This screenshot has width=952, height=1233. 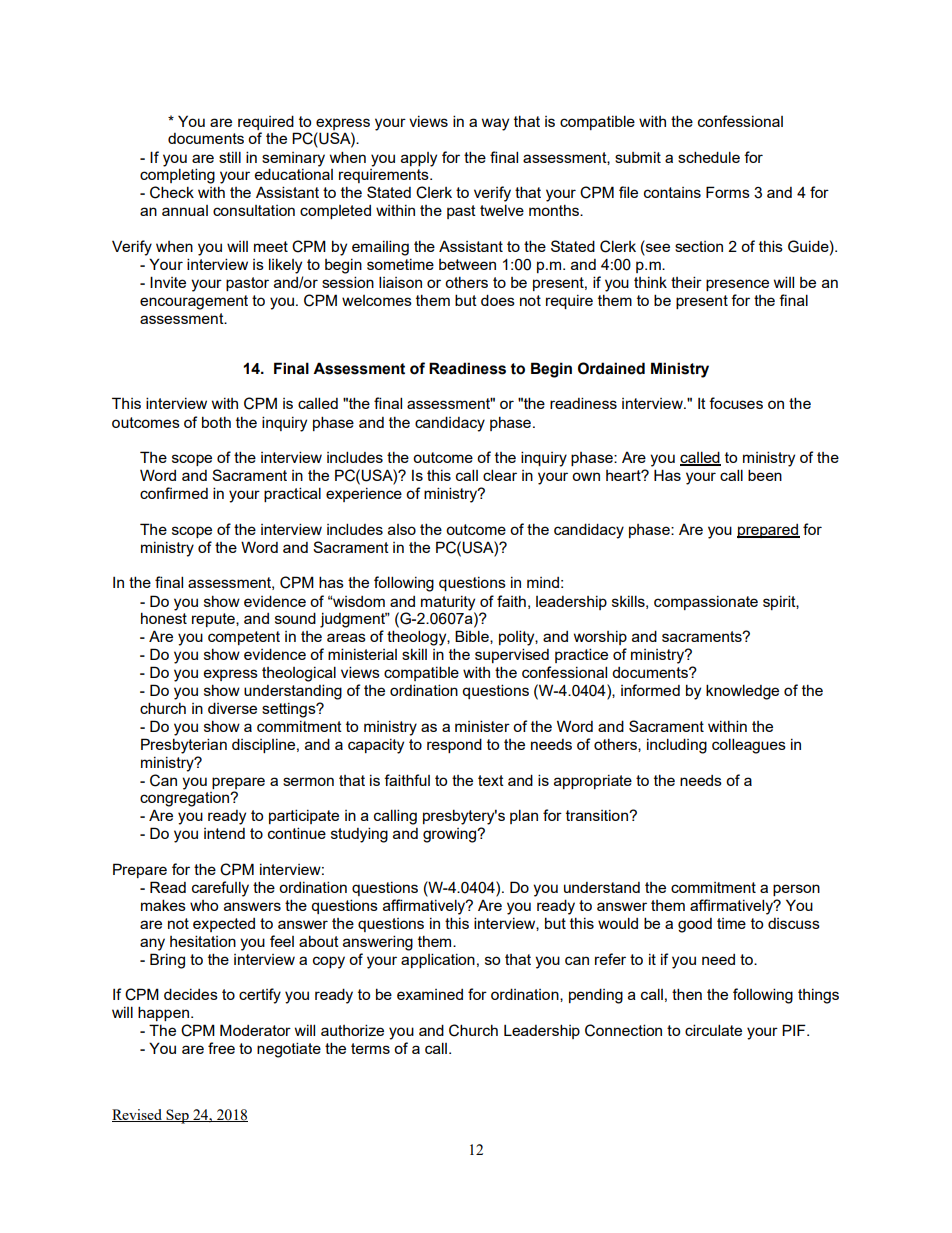 I want to click on clear, so click(x=500, y=475).
